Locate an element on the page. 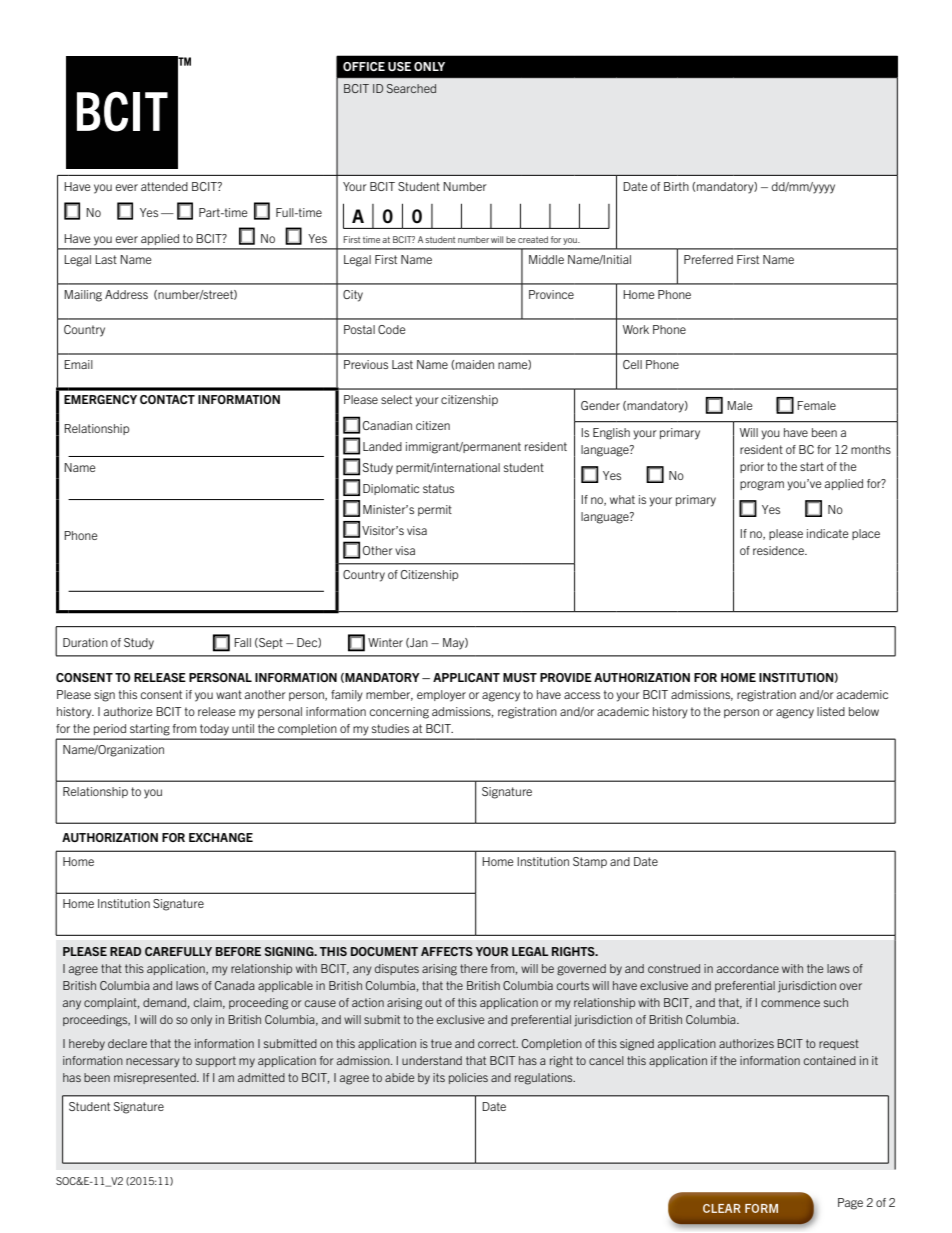 This document has height=1233, width=952. Fall is located at coordinates (242, 642).
